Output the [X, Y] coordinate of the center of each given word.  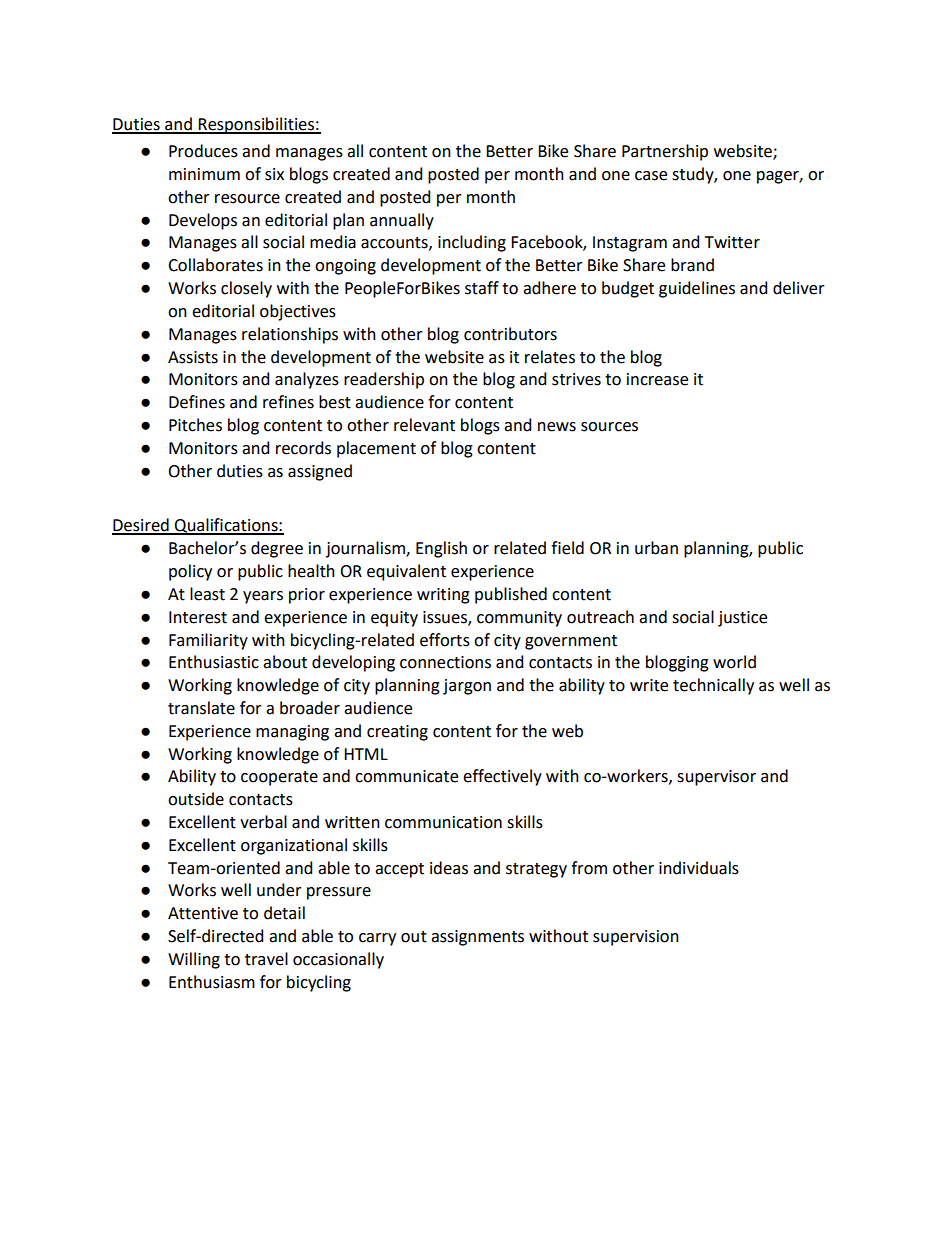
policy [190, 572]
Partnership [665, 152]
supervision [636, 938]
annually [402, 221]
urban [656, 548]
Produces [203, 151]
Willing [194, 960]
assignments [477, 938]
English [441, 549]
